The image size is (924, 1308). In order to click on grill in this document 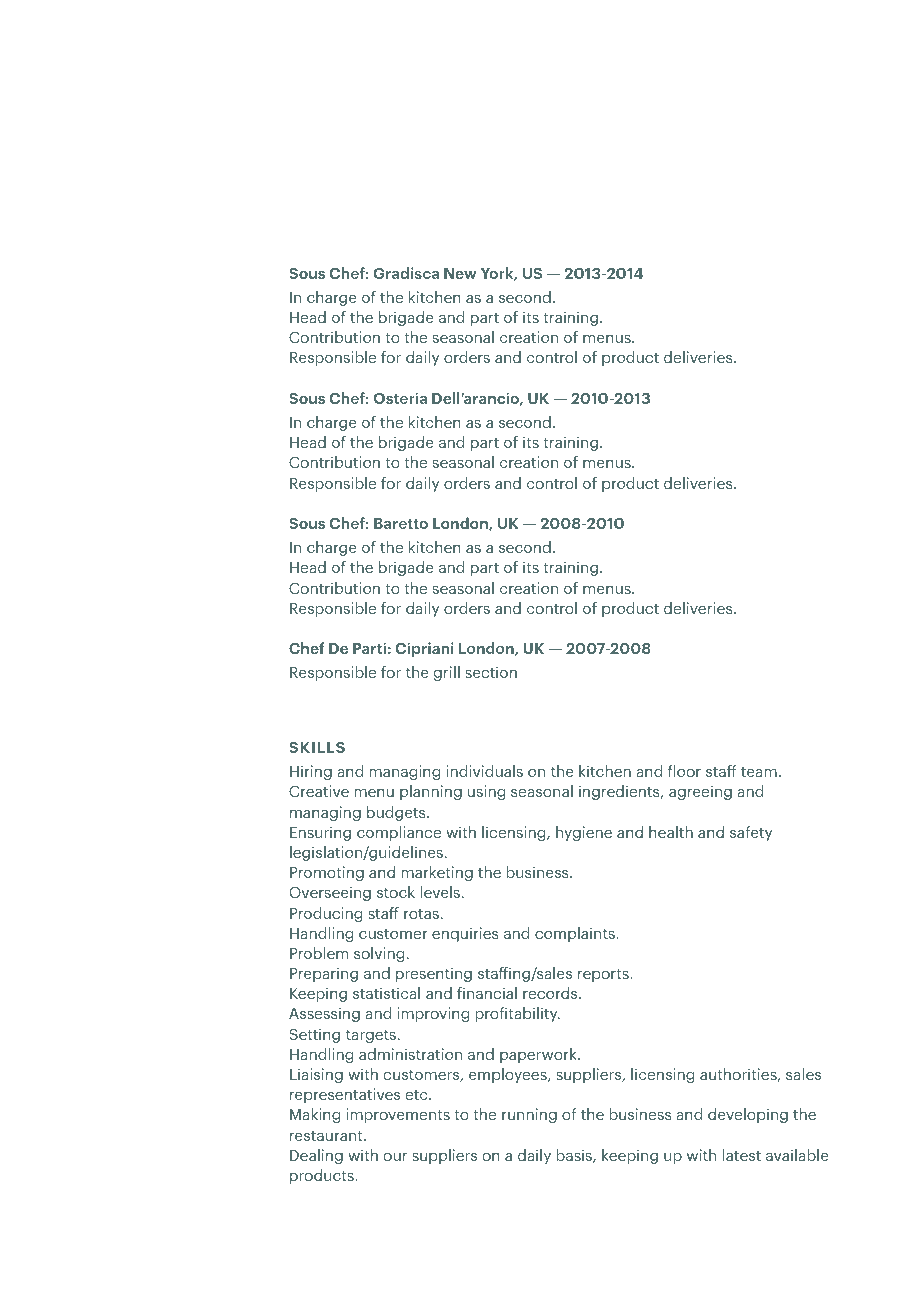, I will do `click(446, 673)`.
